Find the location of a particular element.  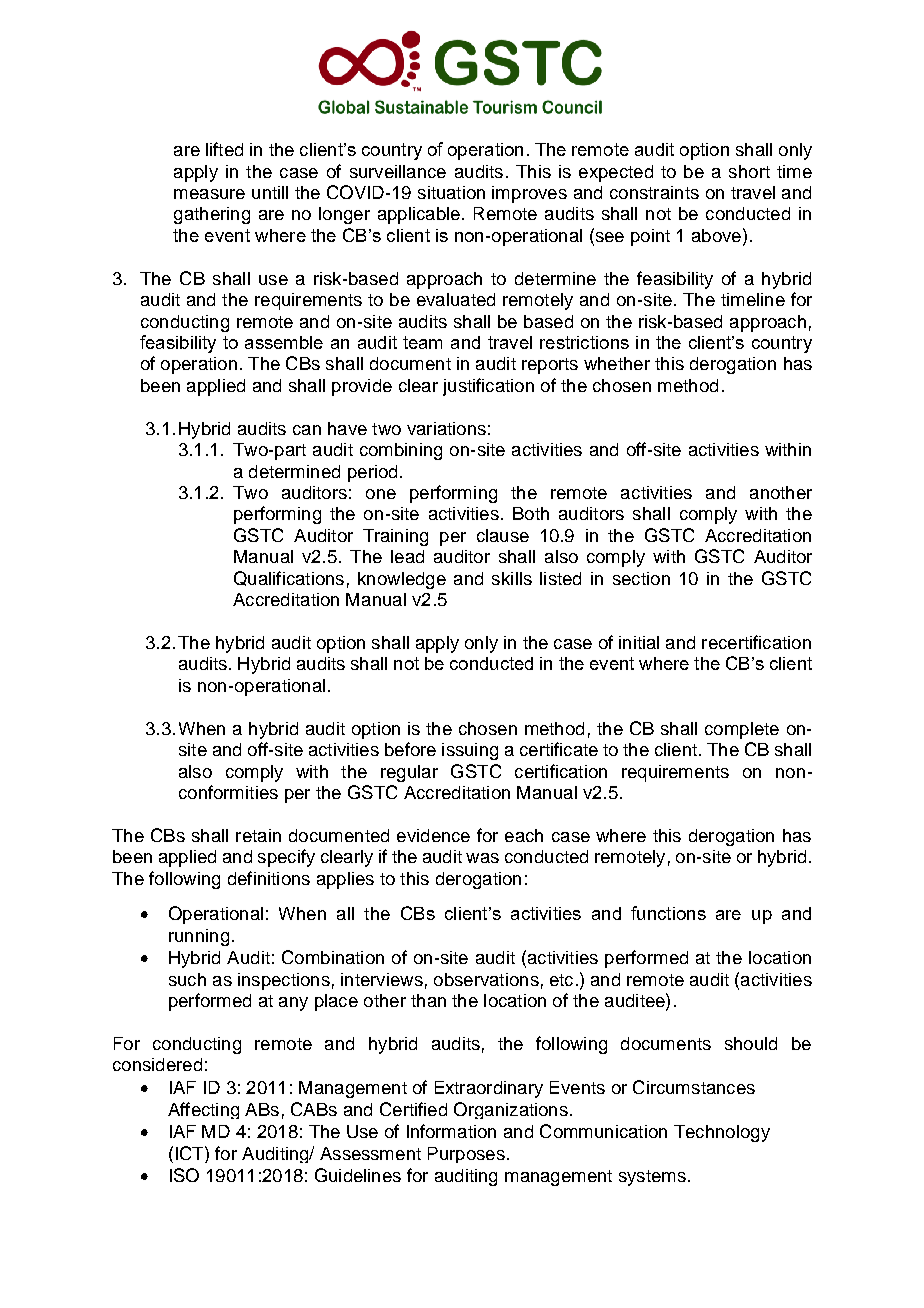

functions is located at coordinates (668, 913).
